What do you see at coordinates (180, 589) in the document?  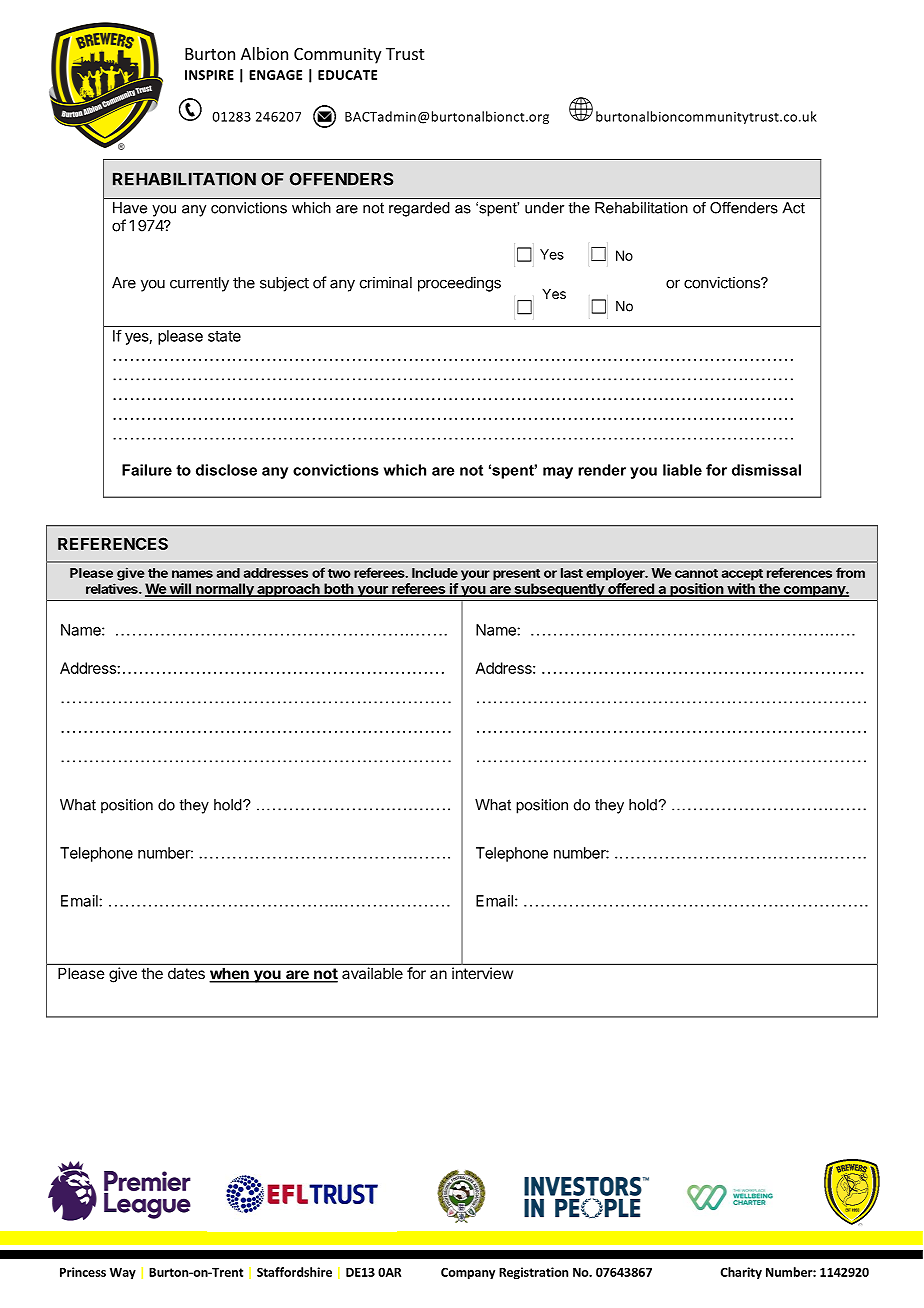 I see `will` at bounding box center [180, 589].
